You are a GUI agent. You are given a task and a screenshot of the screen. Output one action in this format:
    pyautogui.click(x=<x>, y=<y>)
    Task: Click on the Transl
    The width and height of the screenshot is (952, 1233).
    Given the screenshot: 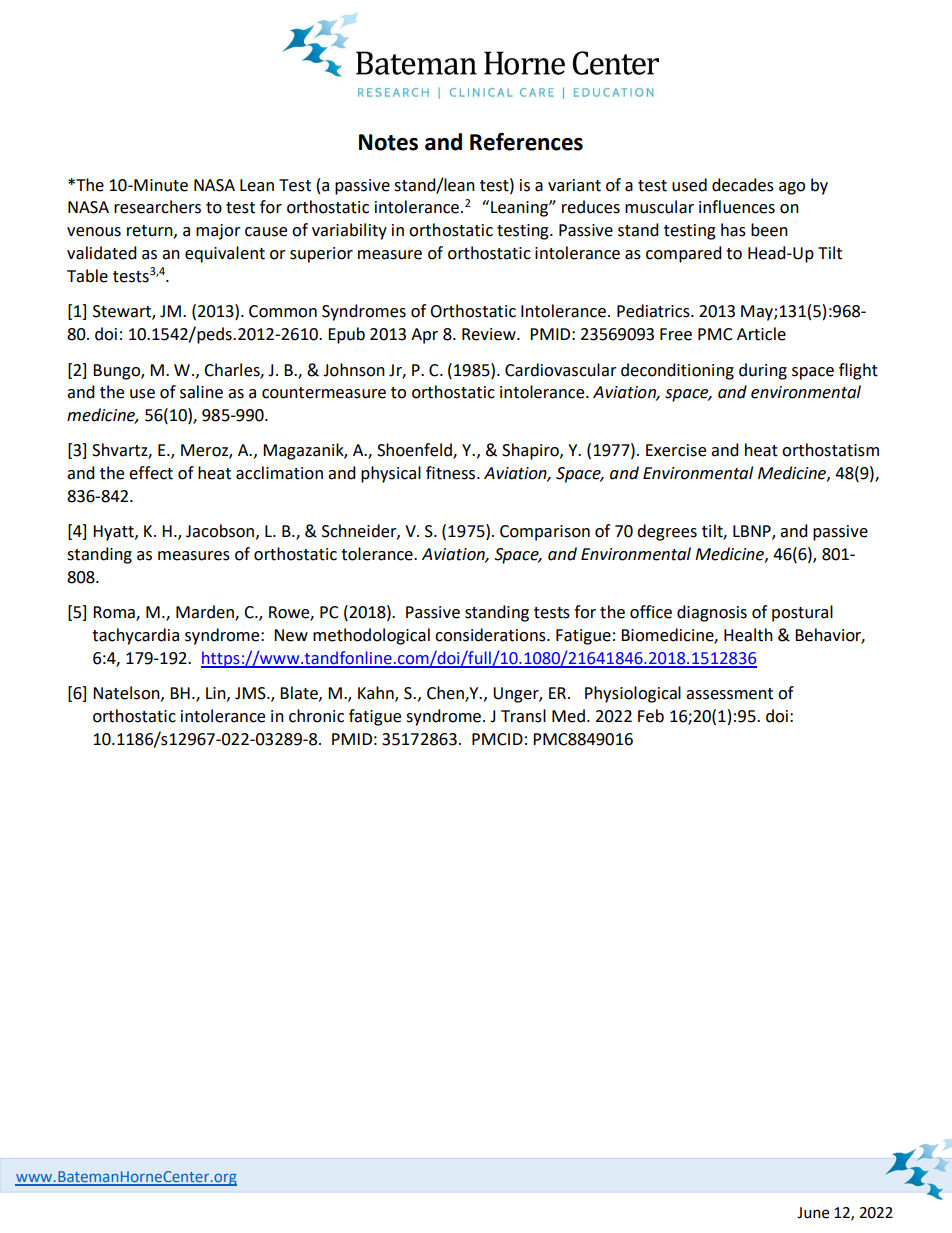 What is the action you would take?
    pyautogui.click(x=523, y=716)
